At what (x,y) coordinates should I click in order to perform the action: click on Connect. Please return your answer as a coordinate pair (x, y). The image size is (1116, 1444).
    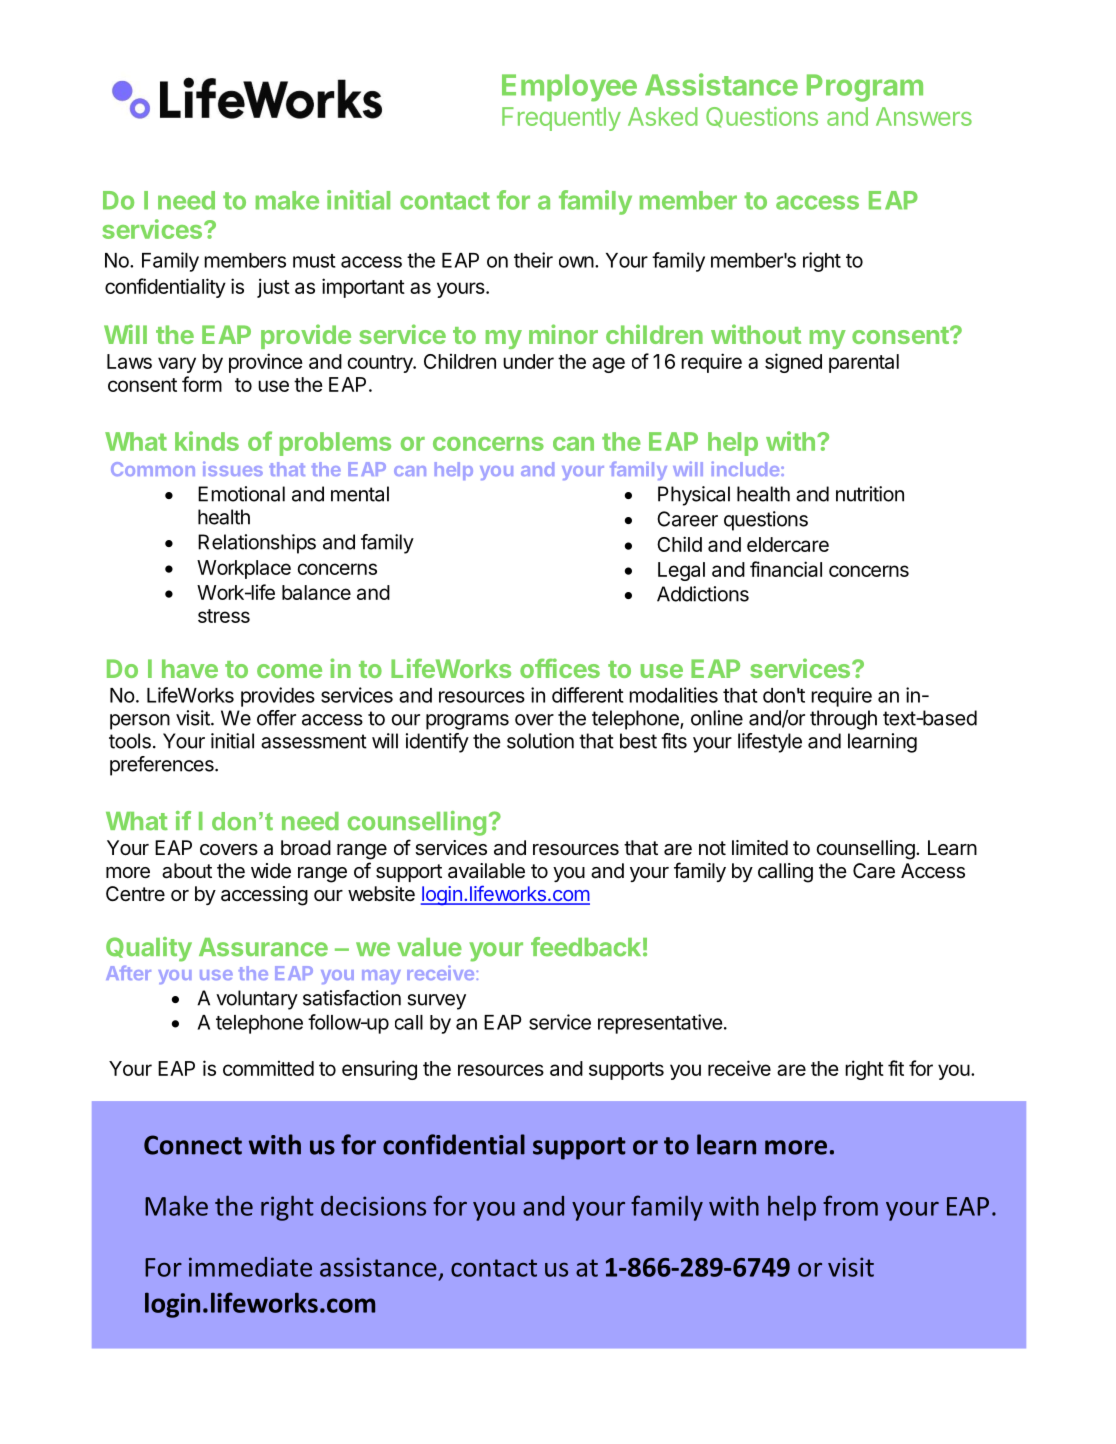
    Looking at the image, I should click on (193, 1145).
